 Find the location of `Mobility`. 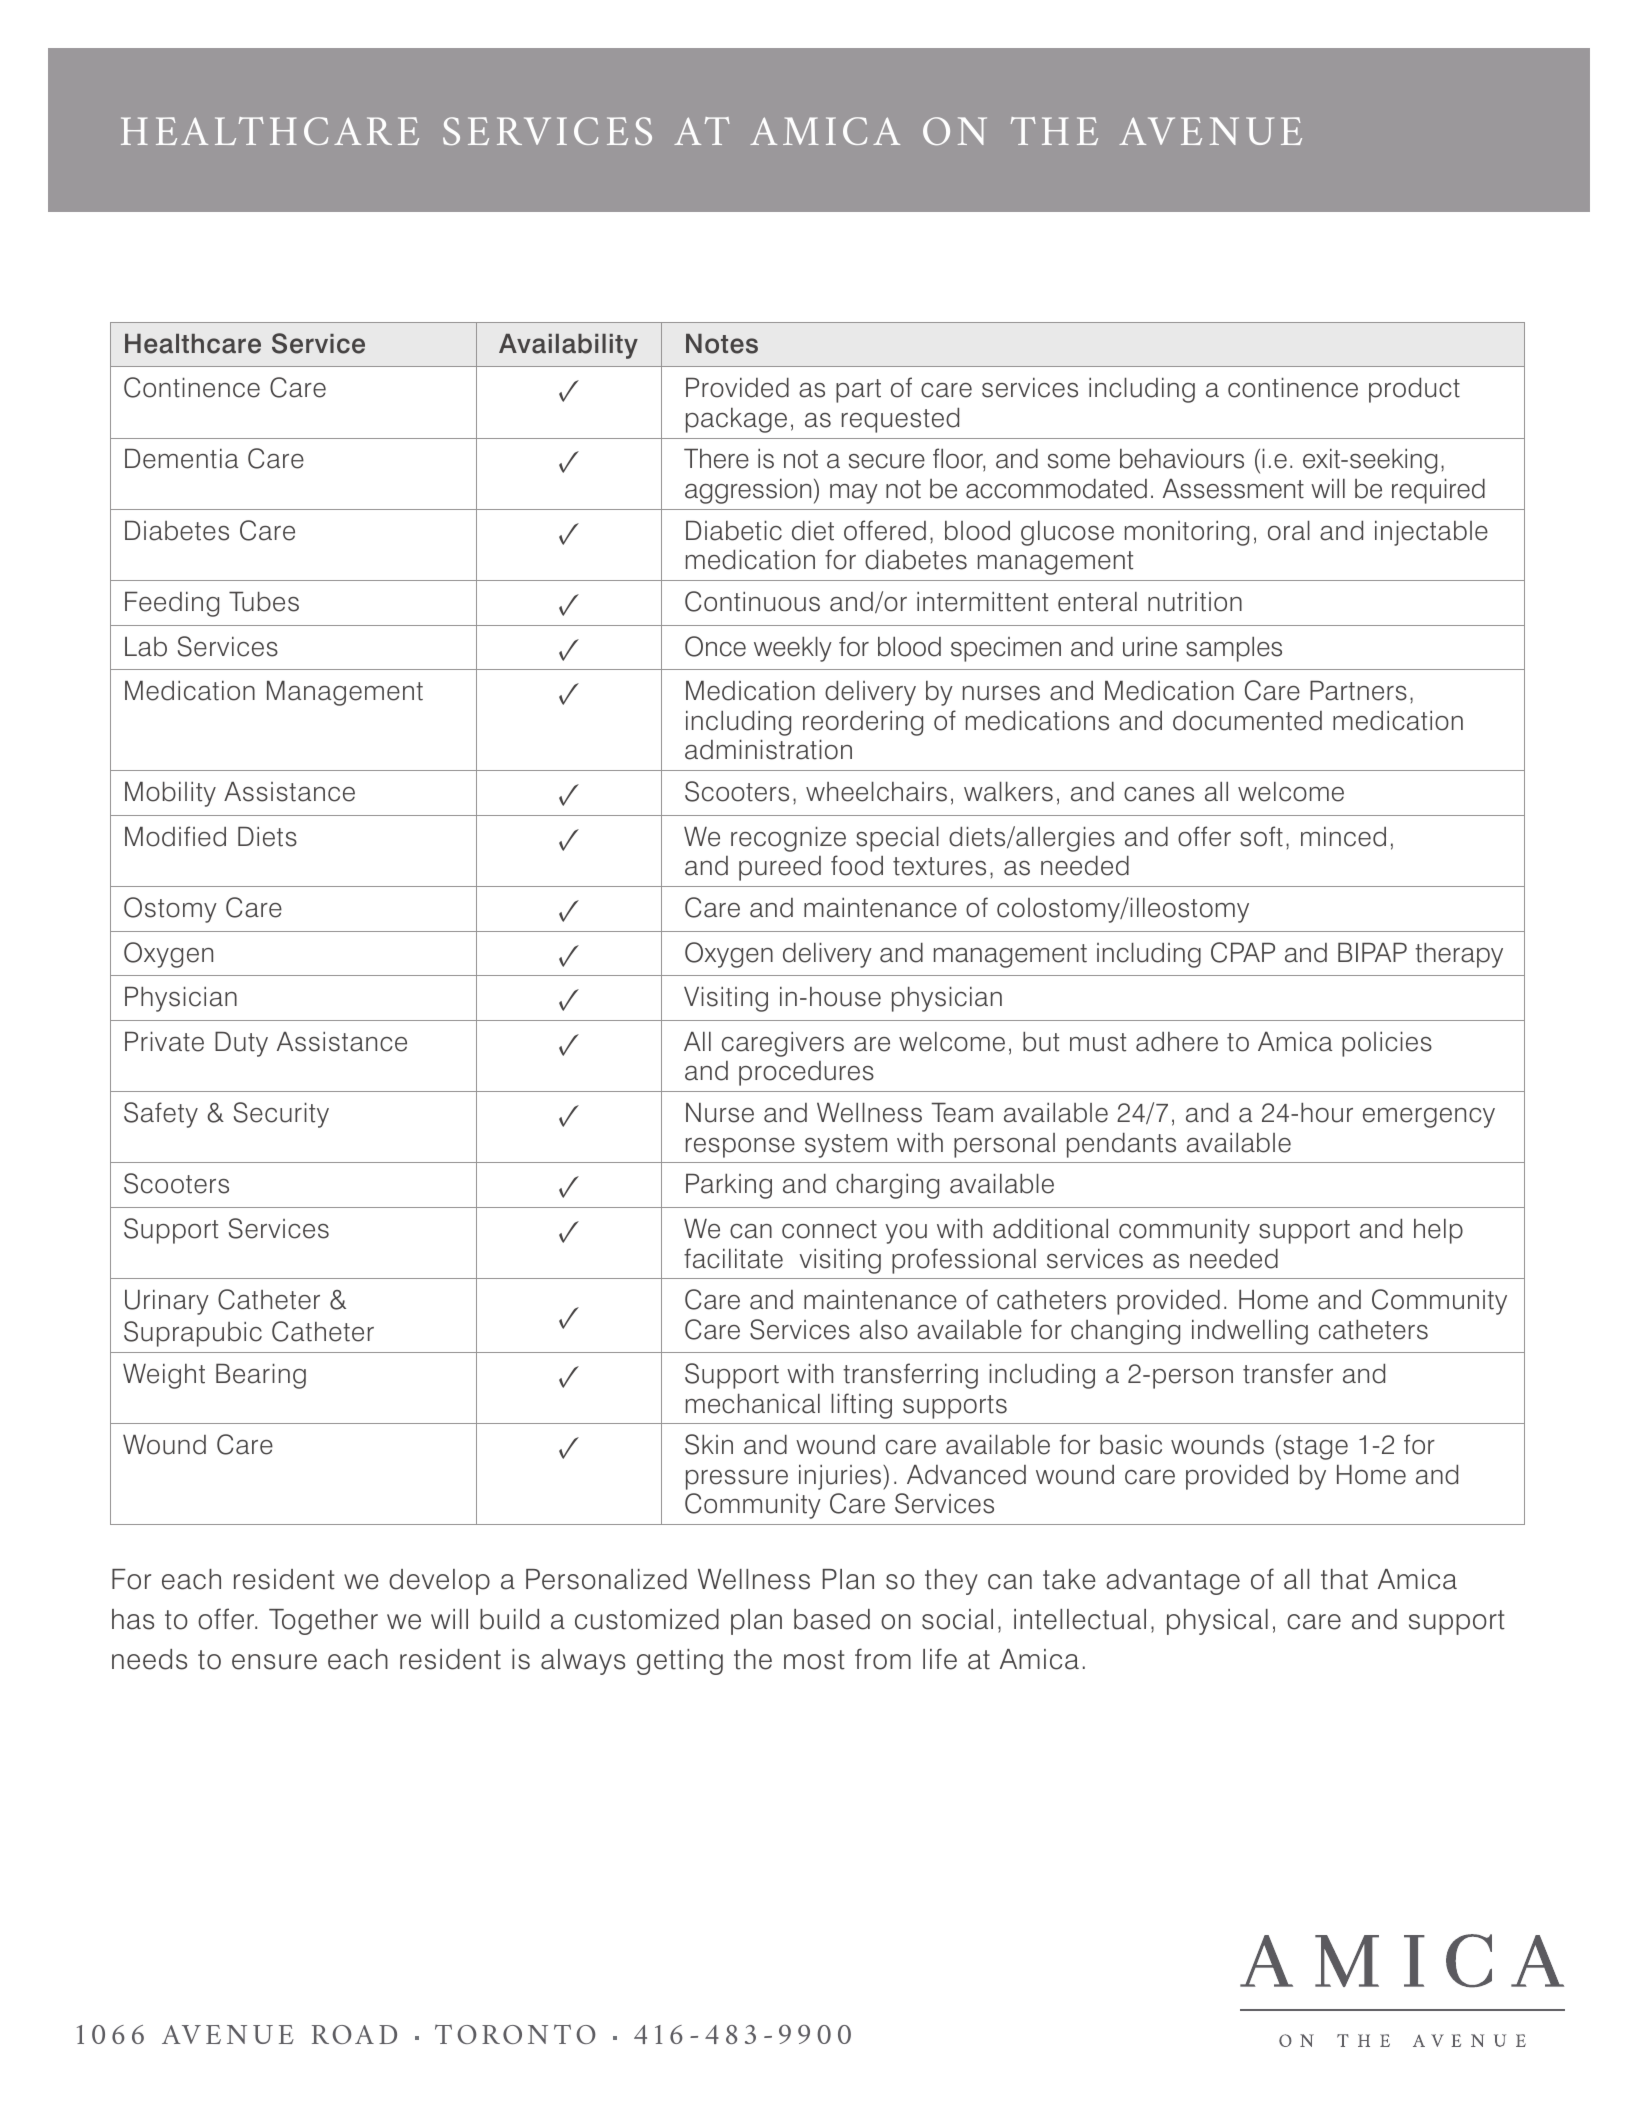

Mobility is located at coordinates (170, 794).
